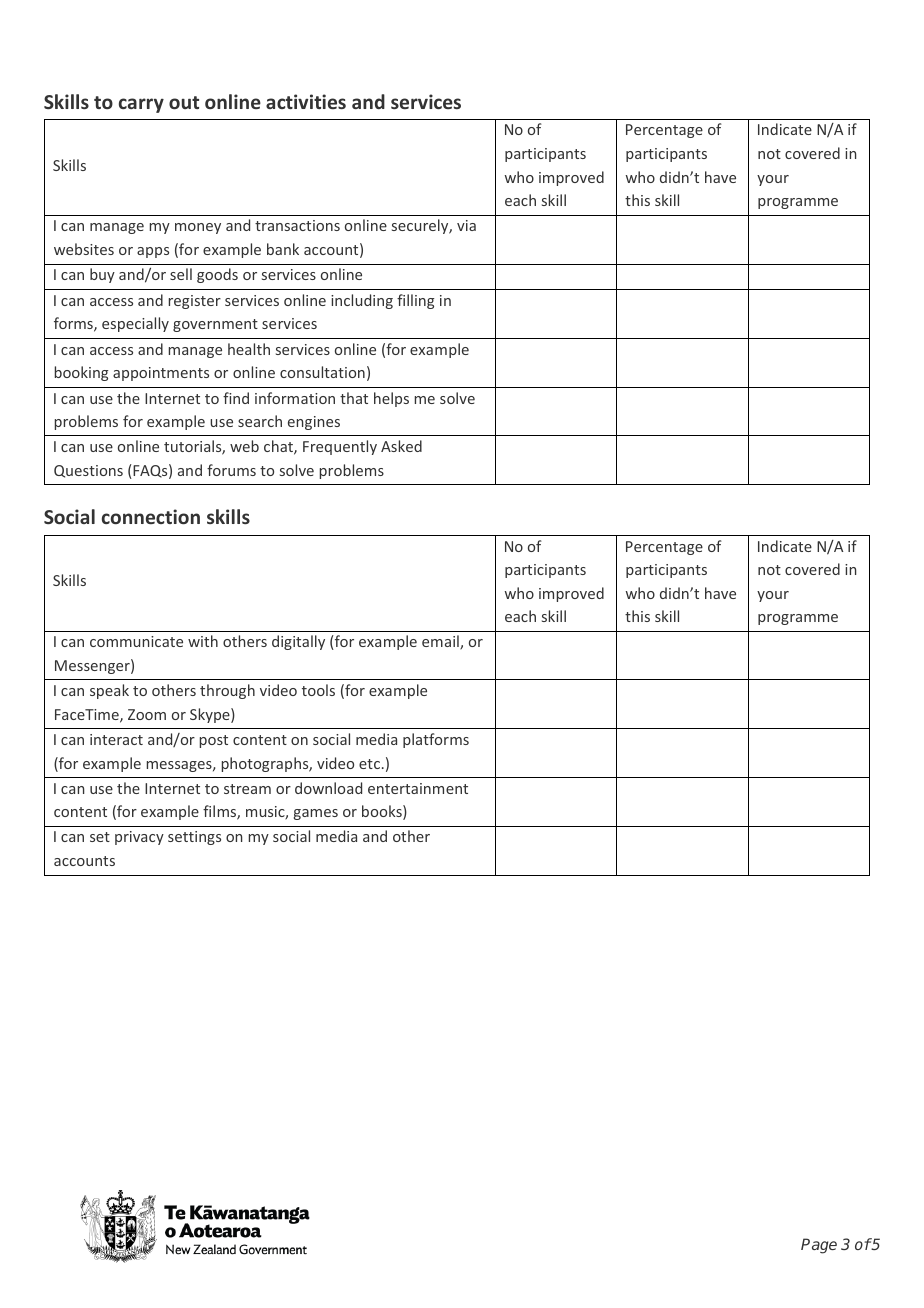 The image size is (924, 1308). What do you see at coordinates (418, 788) in the screenshot?
I see `entertainment` at bounding box center [418, 788].
